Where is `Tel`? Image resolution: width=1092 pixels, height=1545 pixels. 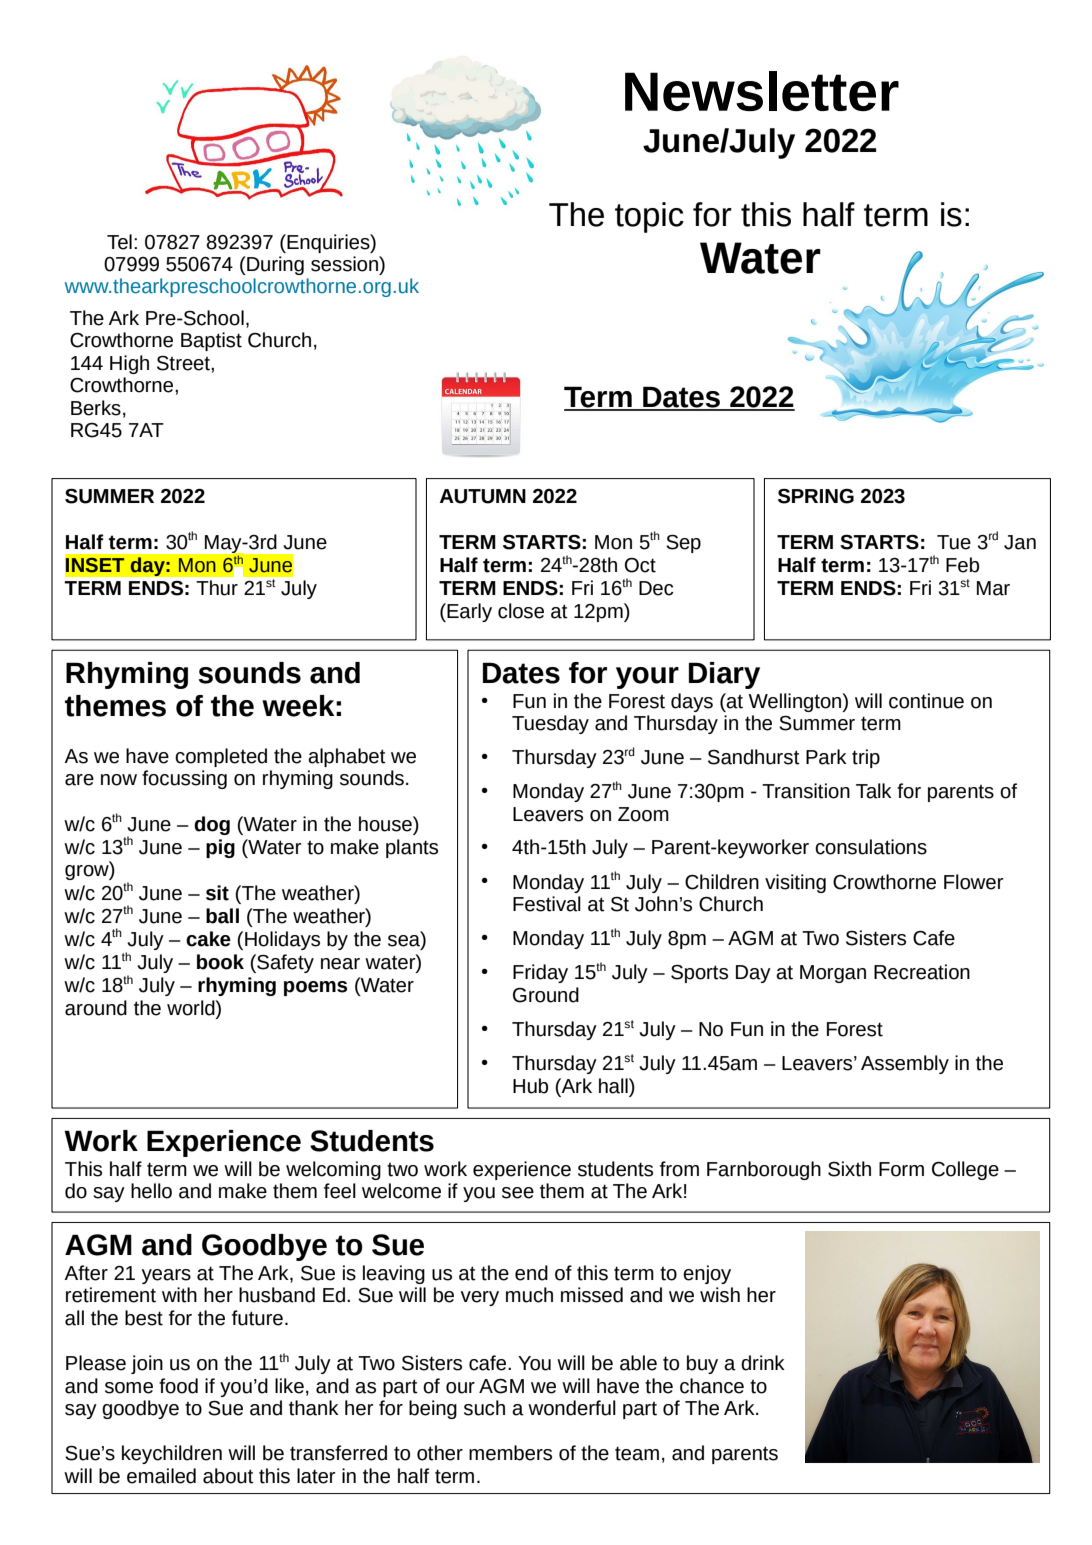
Tel is located at coordinates (119, 242).
